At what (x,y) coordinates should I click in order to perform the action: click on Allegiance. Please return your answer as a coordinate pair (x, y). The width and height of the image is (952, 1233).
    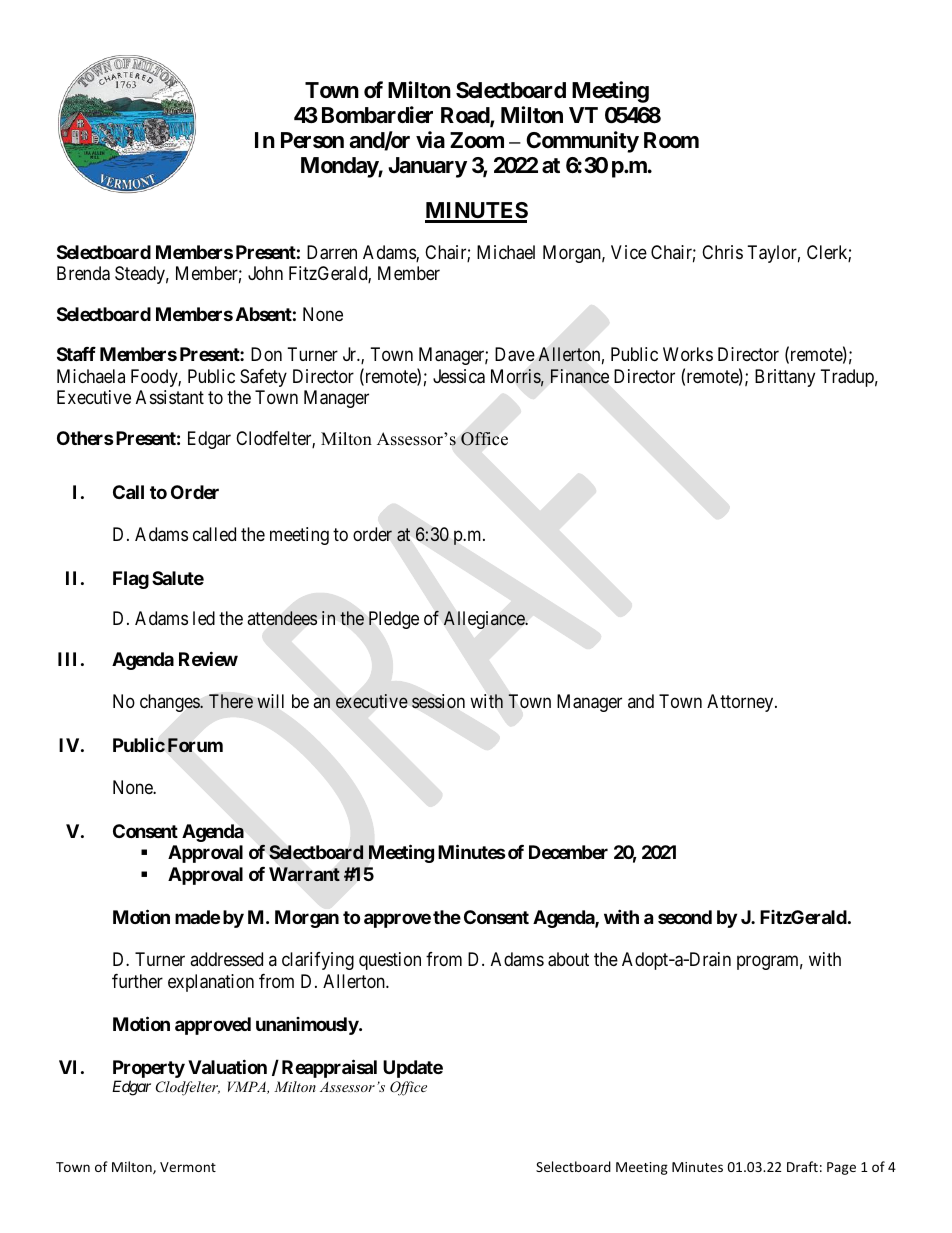
    Looking at the image, I should click on (485, 620).
